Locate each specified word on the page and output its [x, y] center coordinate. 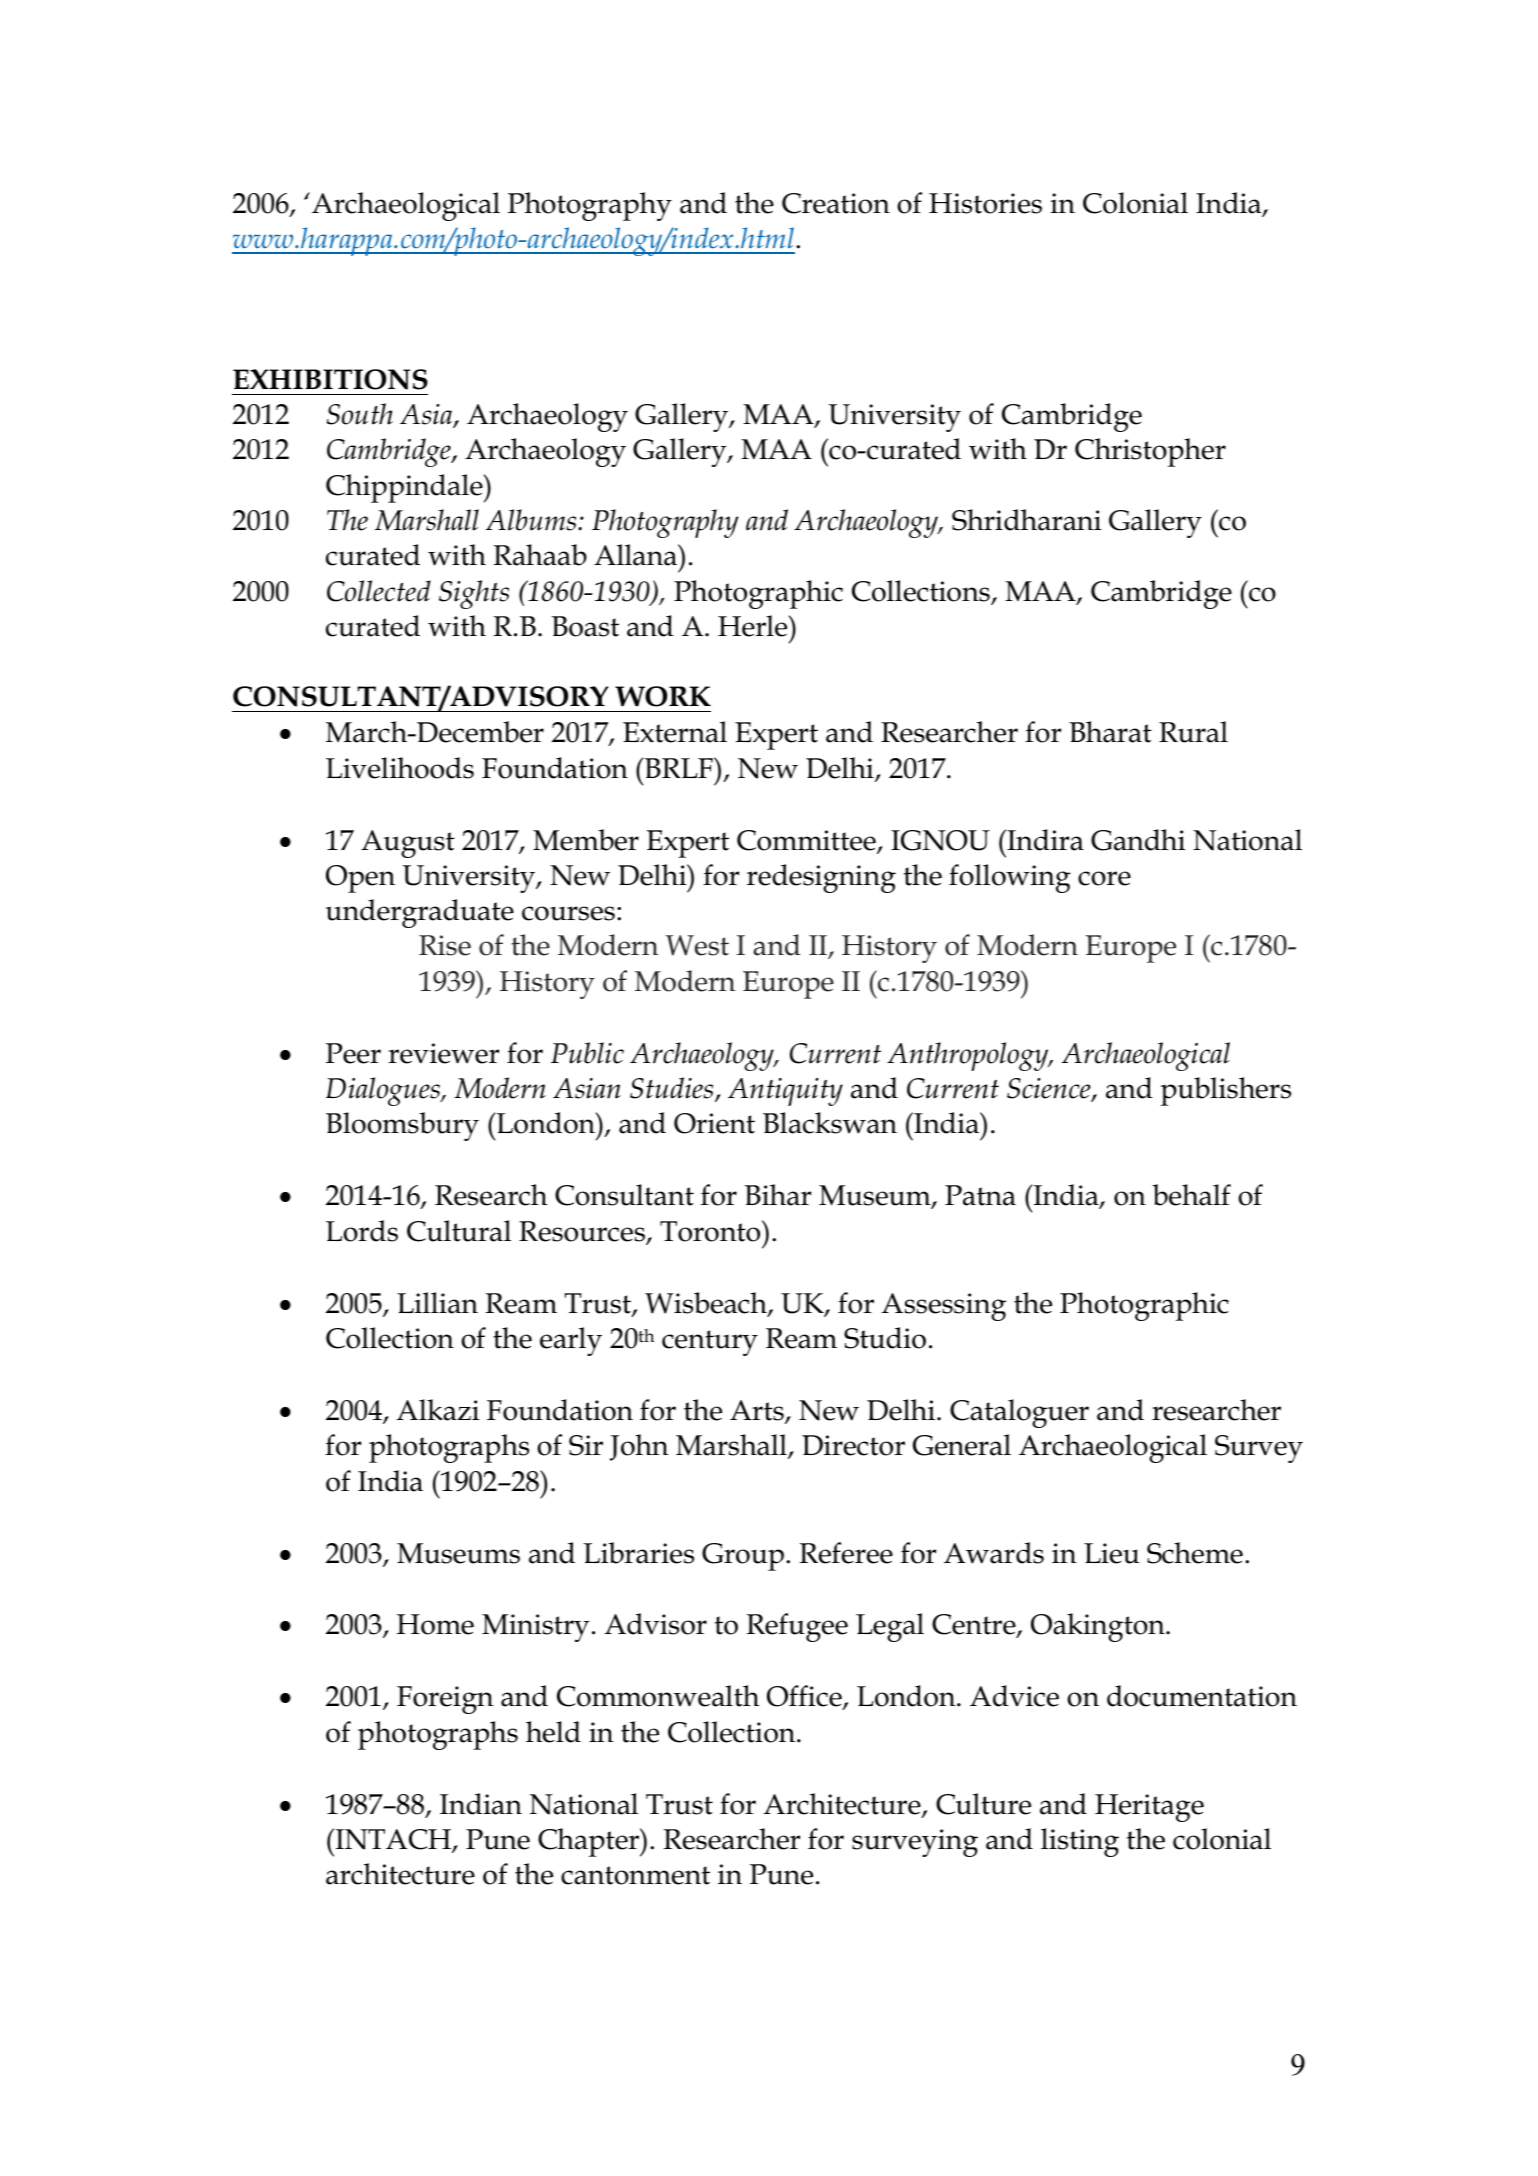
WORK [663, 696]
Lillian [437, 1303]
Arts [758, 1411]
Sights [474, 594]
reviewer [443, 1053]
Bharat [1110, 732]
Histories [985, 203]
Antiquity [785, 1092]
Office [805, 1697]
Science [1050, 1089]
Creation [836, 203]
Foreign [445, 1700]
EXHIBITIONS [330, 379]
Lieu [1111, 1553]
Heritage [1149, 1808]
